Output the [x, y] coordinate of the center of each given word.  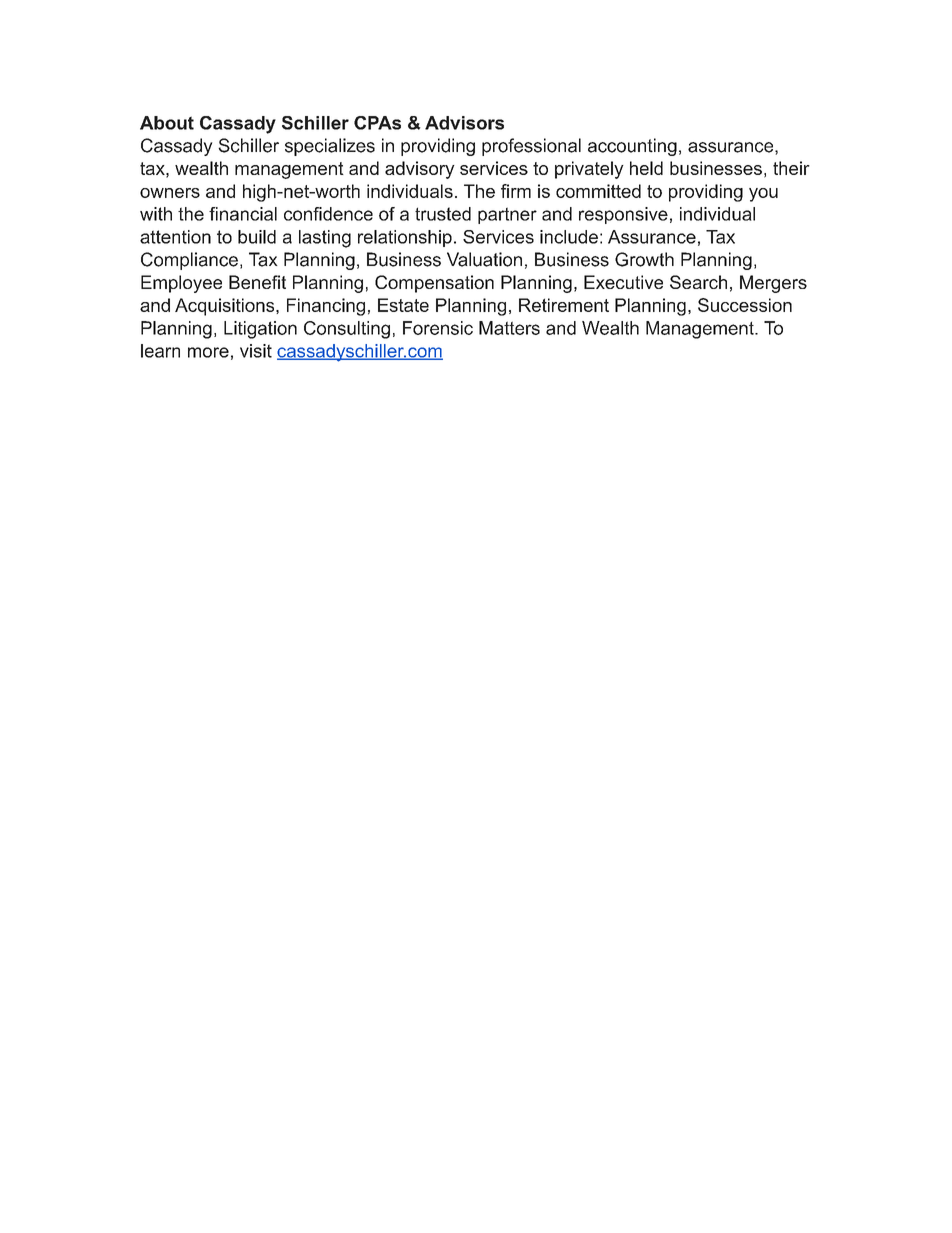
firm [516, 191]
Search [698, 282]
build [257, 237]
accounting [632, 147]
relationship [405, 238]
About [167, 123]
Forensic [438, 328]
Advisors [464, 123]
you [763, 195]
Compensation [434, 284]
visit [256, 351]
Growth [644, 259]
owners [170, 193]
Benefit [257, 282]
